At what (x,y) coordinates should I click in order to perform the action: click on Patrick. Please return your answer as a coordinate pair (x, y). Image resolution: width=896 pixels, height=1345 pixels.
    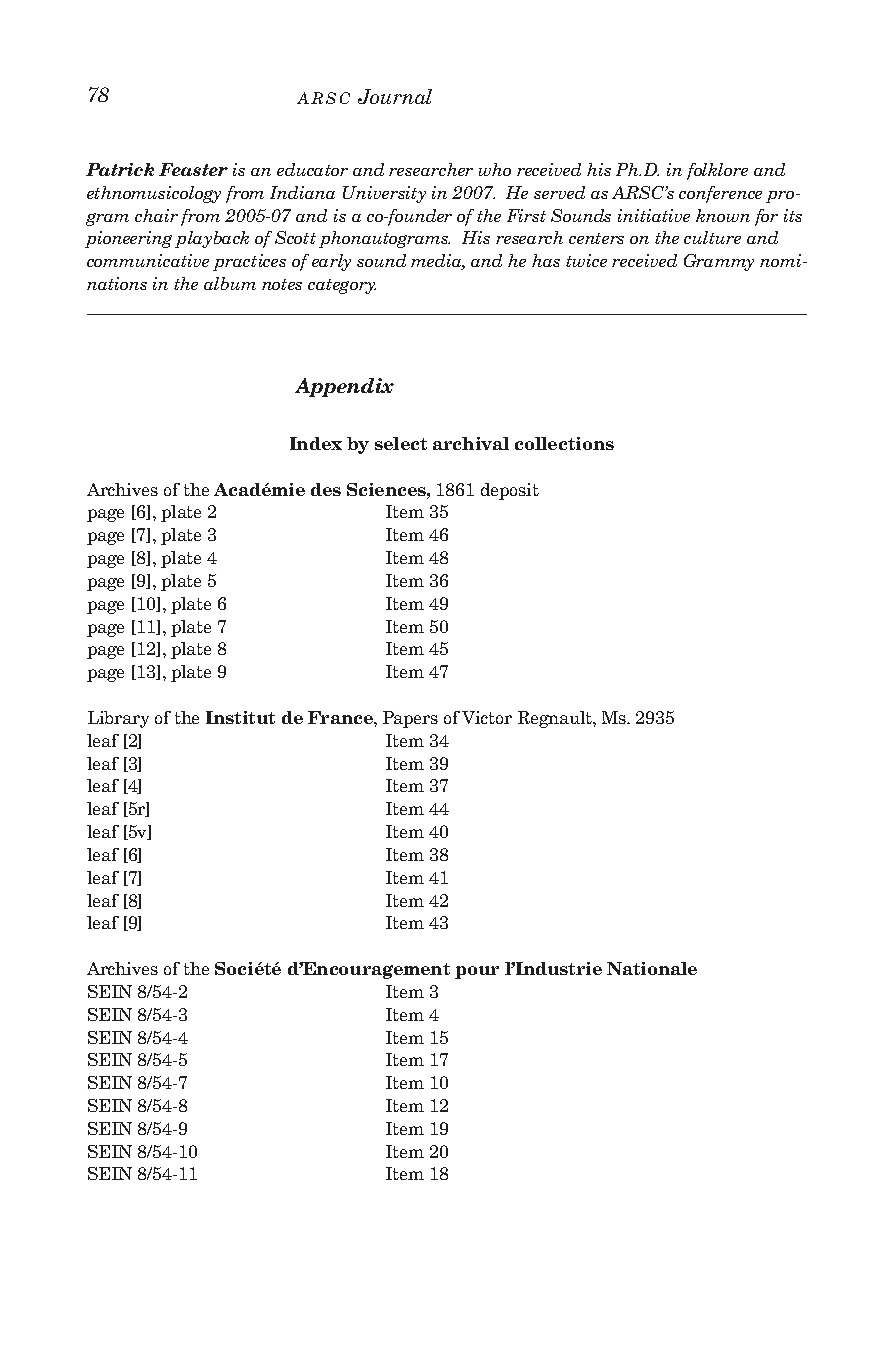
    Looking at the image, I should click on (120, 169).
